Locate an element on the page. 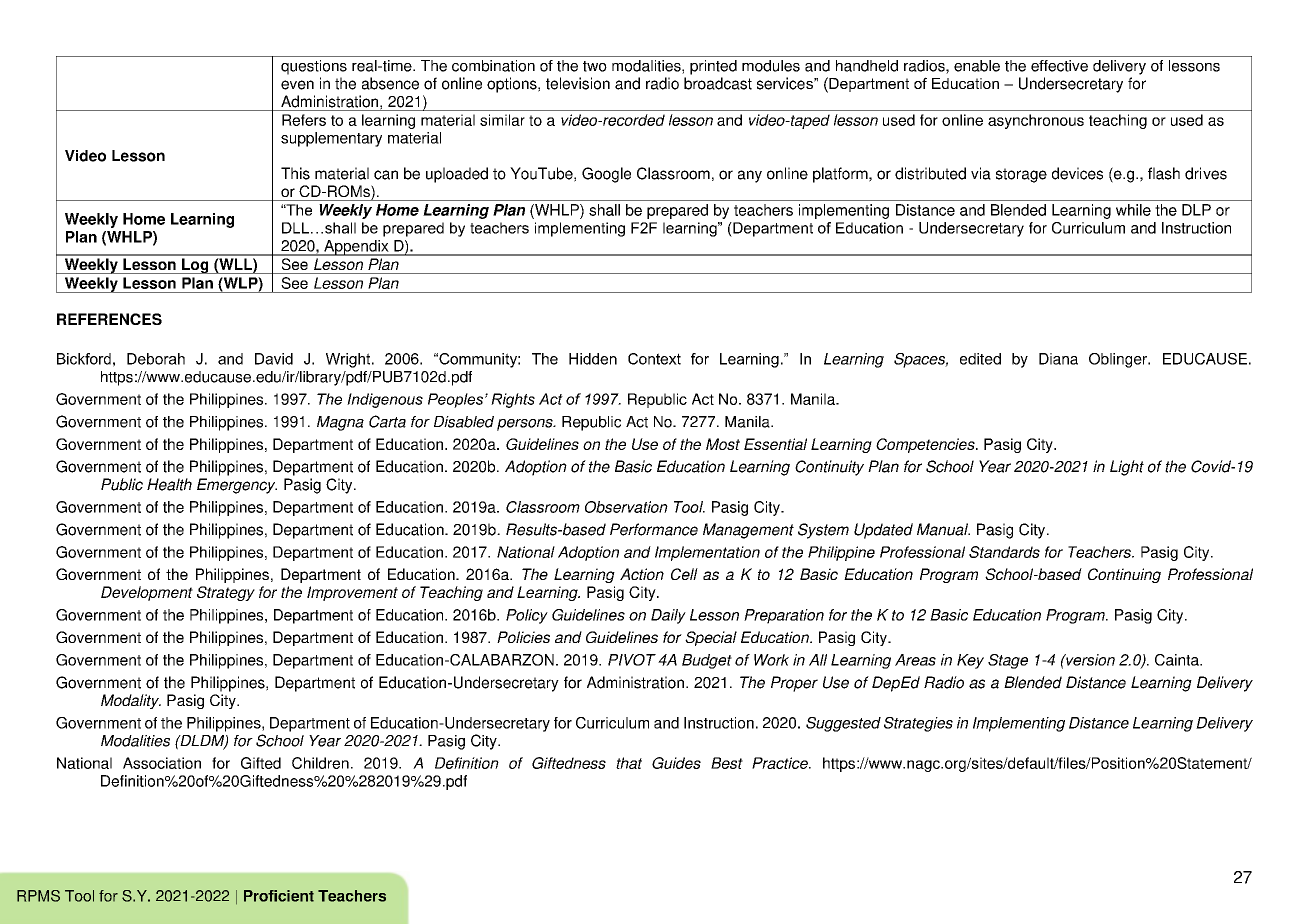 The width and height of the page is (1308, 924). even is located at coordinates (297, 85).
